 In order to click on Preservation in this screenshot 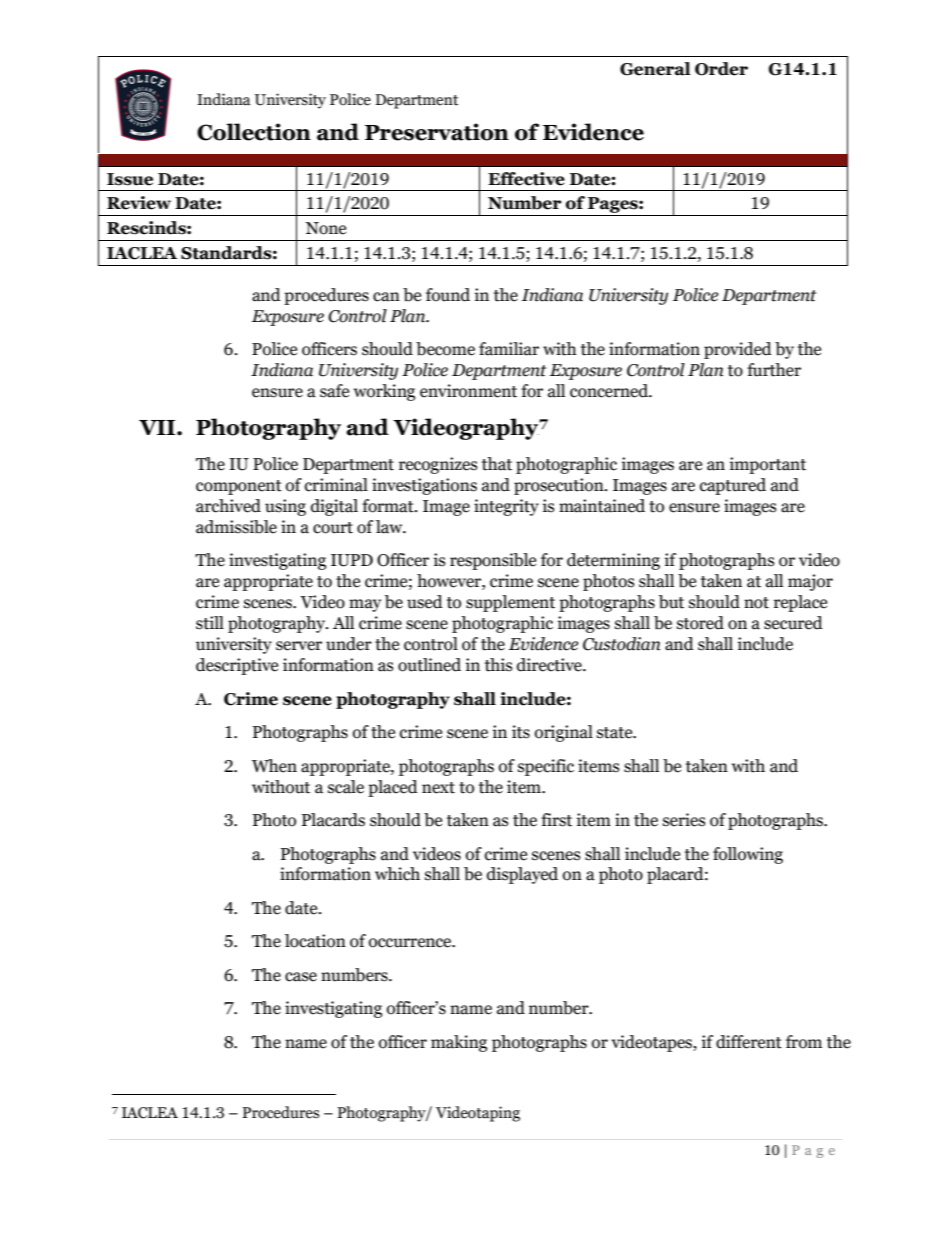, I will do `click(437, 132)`.
